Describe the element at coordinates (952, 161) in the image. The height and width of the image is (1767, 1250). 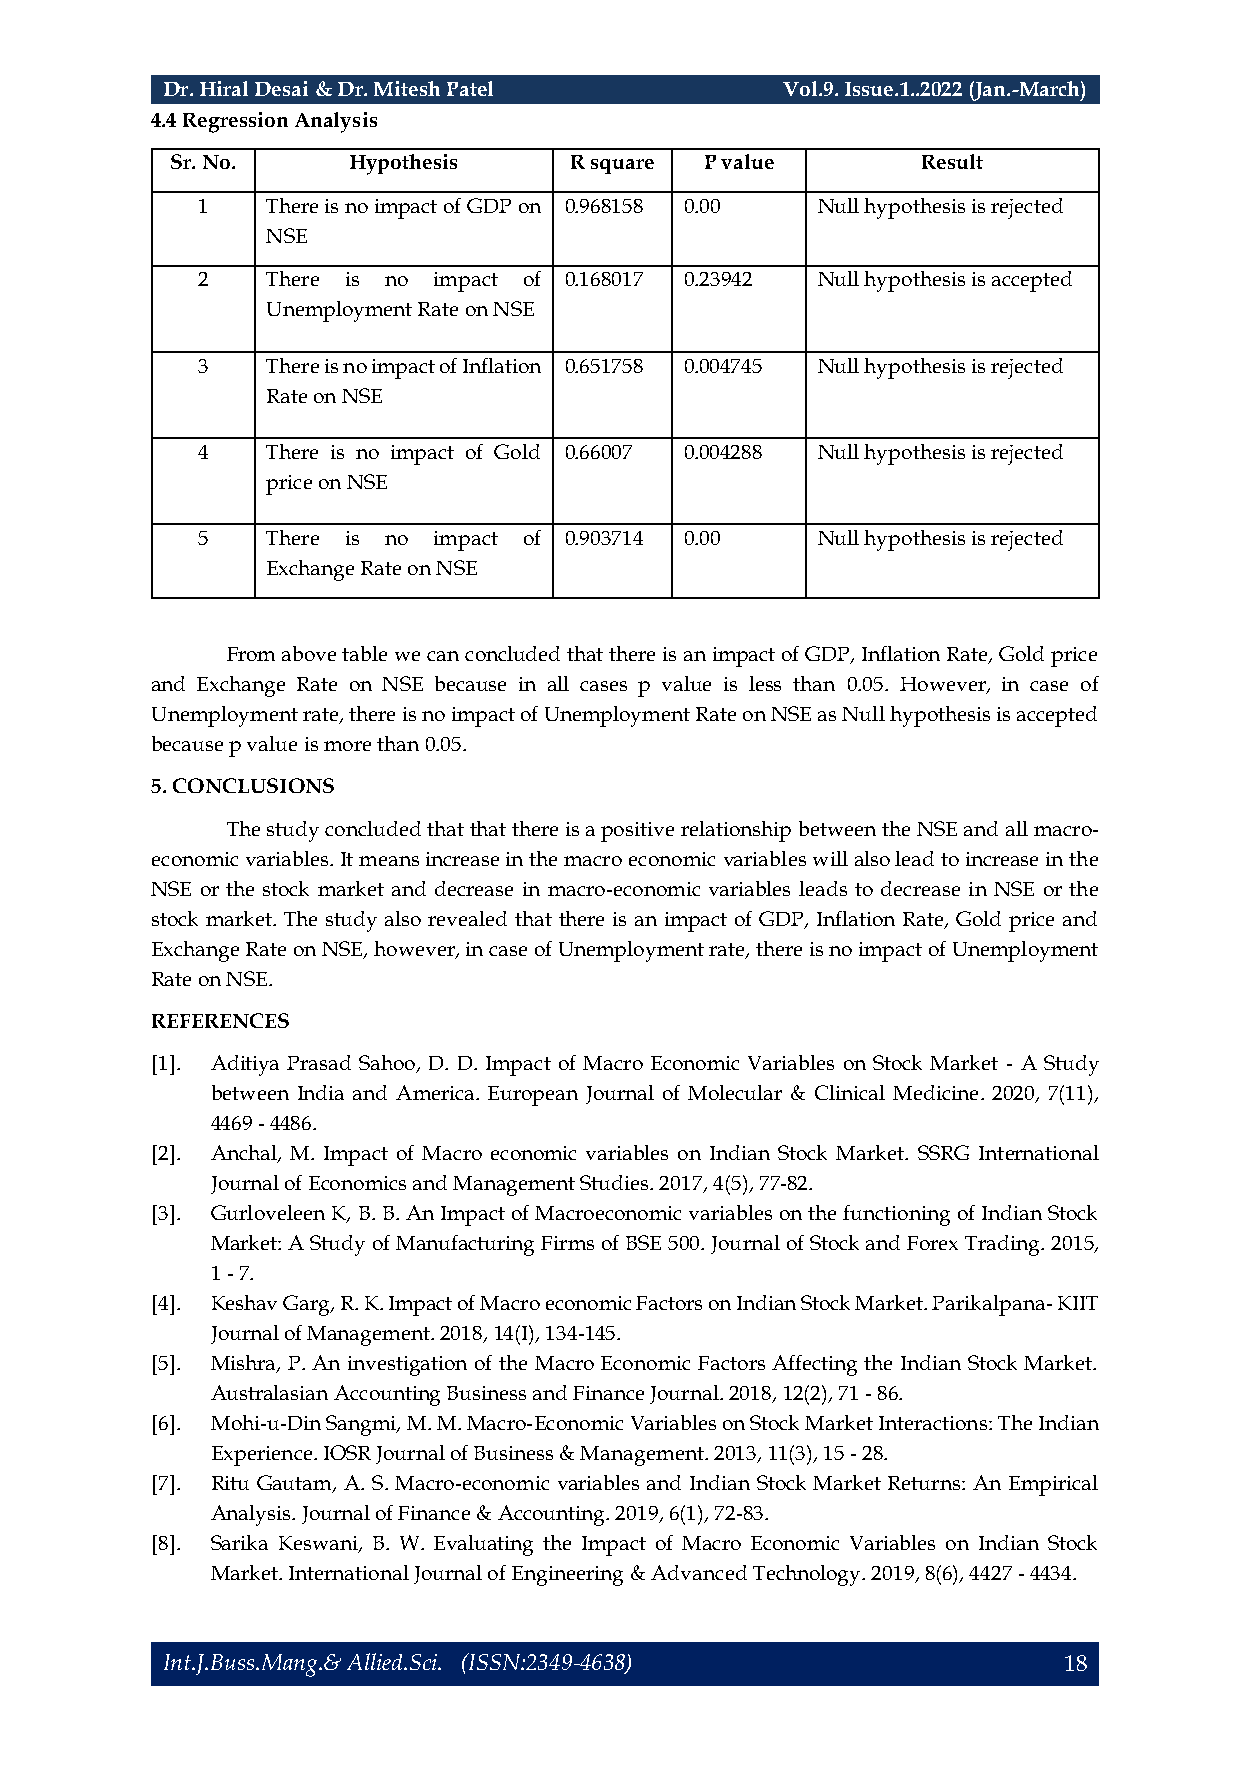
I see `Result` at that location.
